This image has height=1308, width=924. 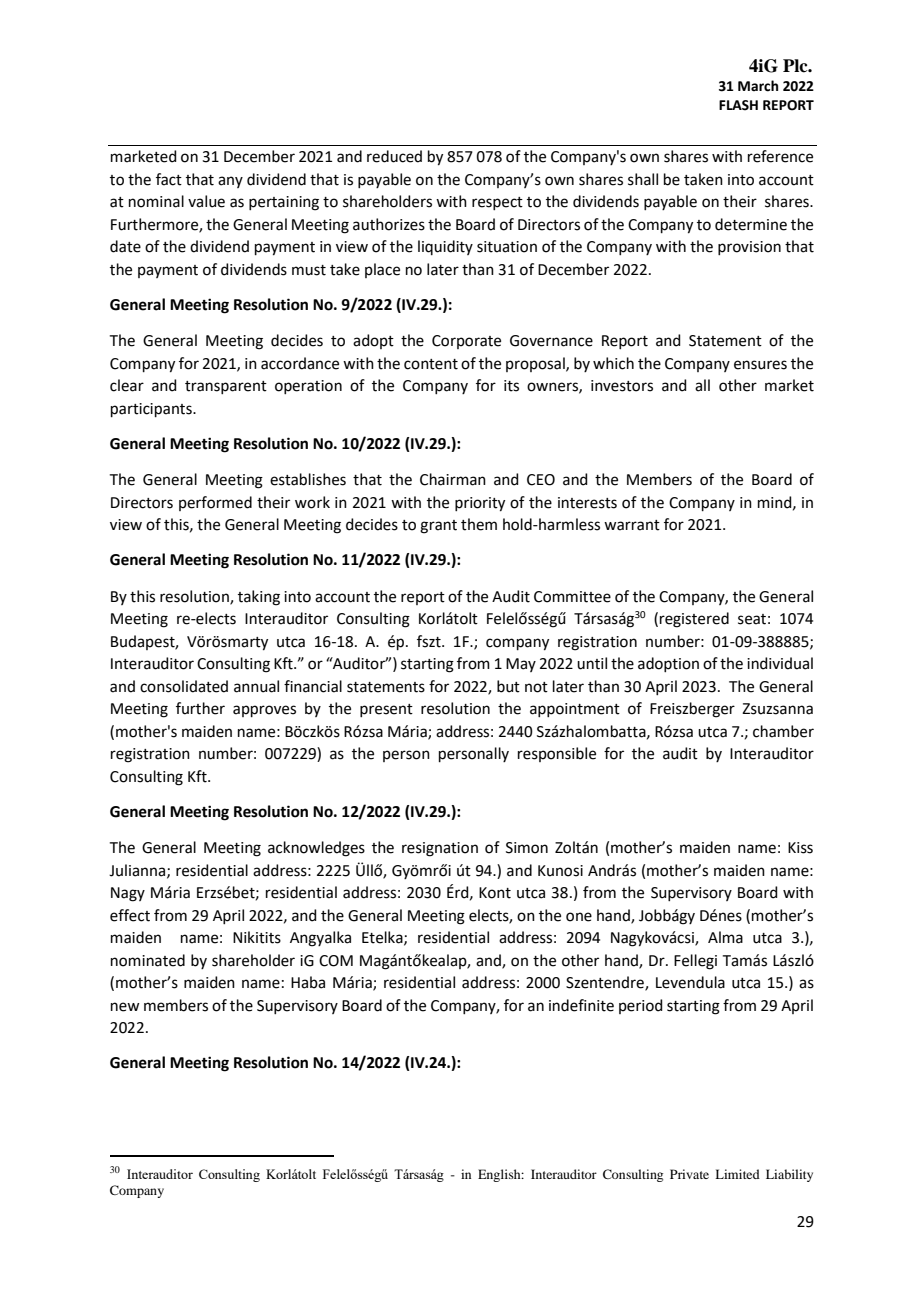 What do you see at coordinates (215, 503) in the image?
I see `performed` at bounding box center [215, 503].
